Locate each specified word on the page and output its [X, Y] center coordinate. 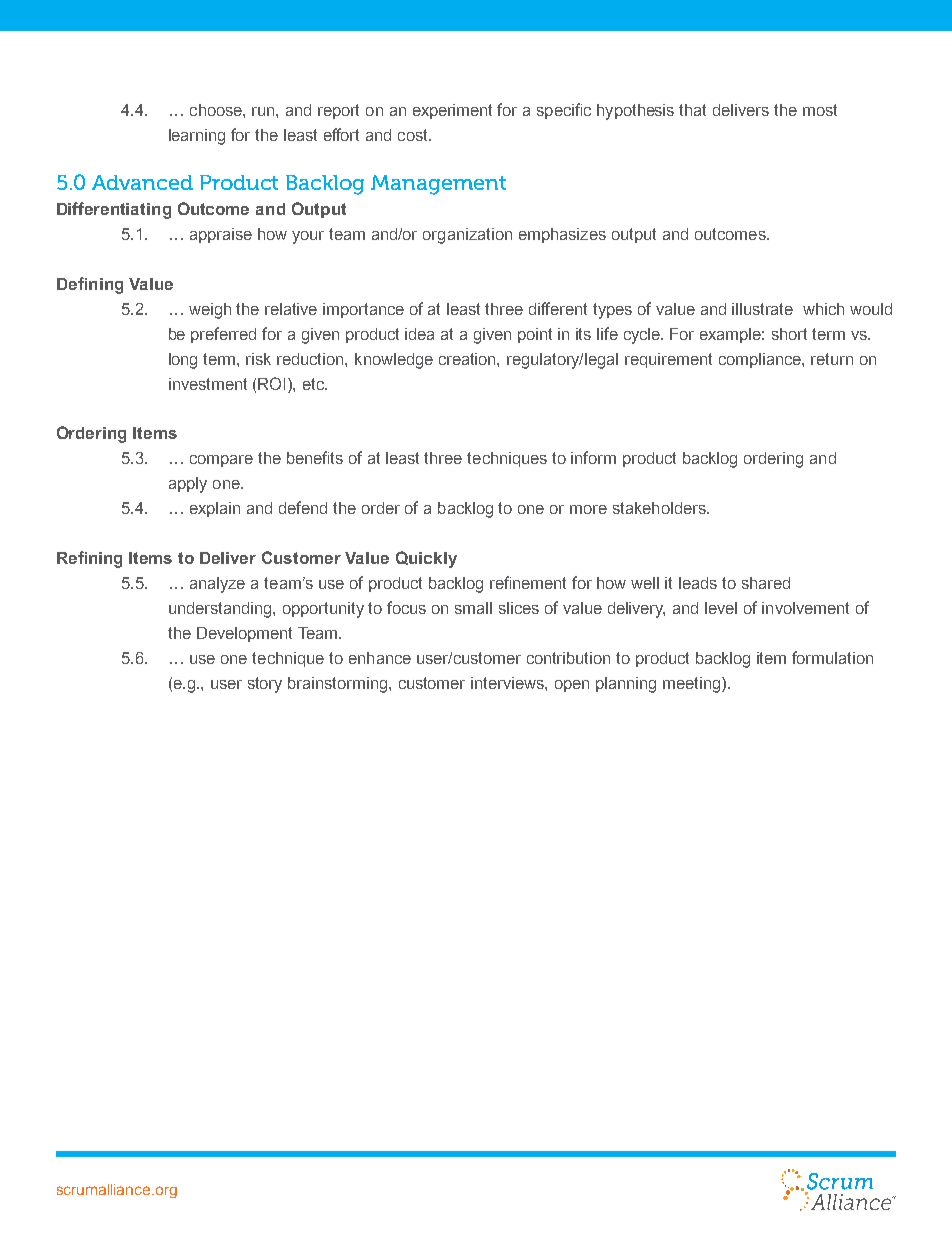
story [265, 685]
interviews [508, 683]
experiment [452, 111]
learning [197, 137]
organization [467, 236]
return [832, 359]
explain [215, 509]
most [820, 110]
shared [766, 583]
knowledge [394, 361]
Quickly [426, 559]
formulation [832, 657]
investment [208, 384]
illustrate [762, 309]
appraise [221, 235]
